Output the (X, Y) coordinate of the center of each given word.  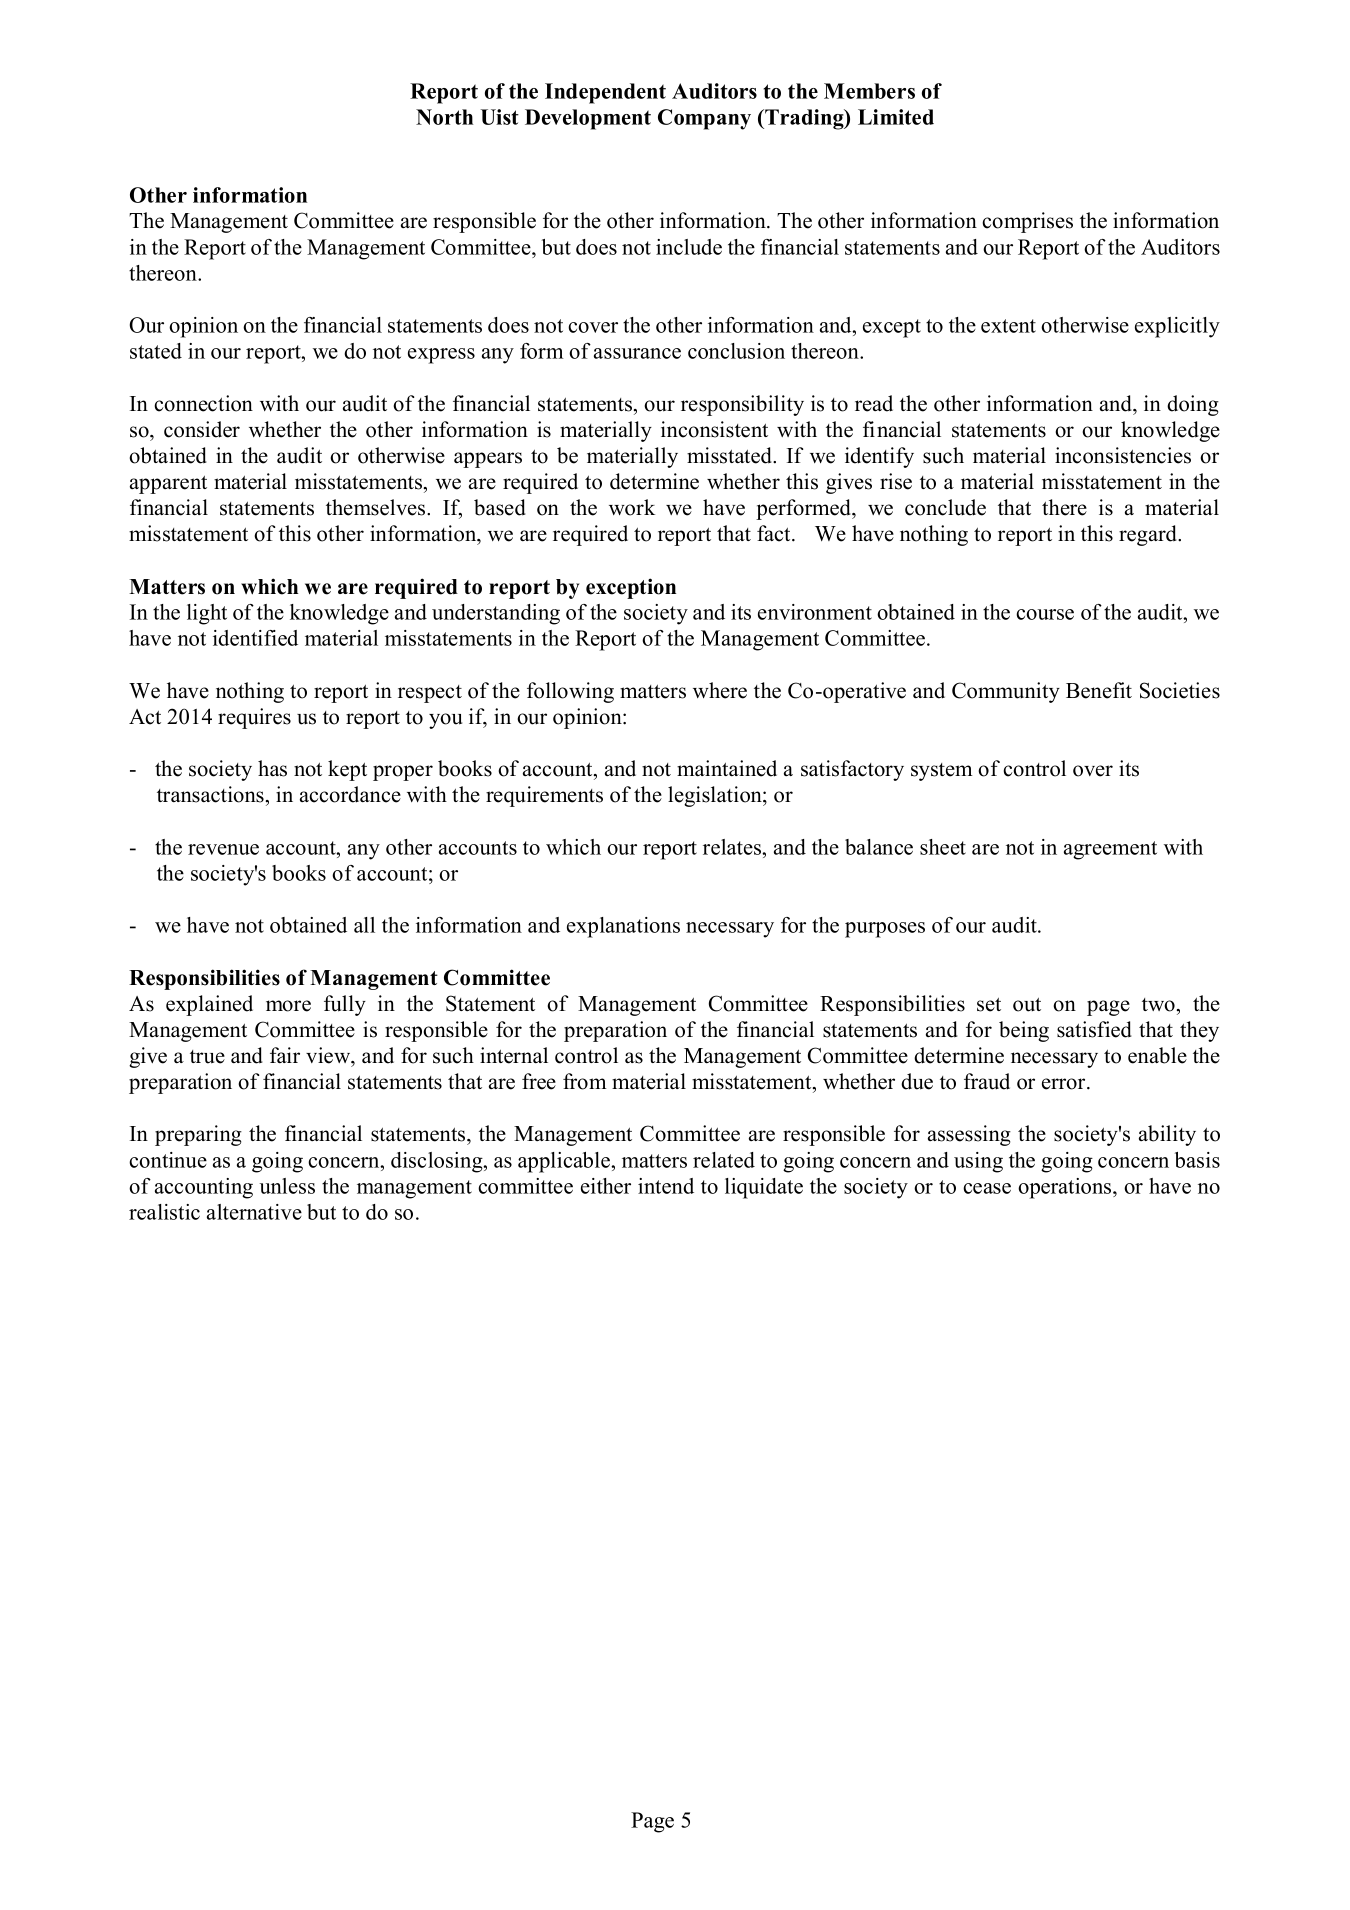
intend (666, 1186)
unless (287, 1186)
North (444, 117)
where (720, 690)
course (1045, 614)
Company (704, 119)
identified (255, 638)
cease (987, 1188)
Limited (896, 117)
